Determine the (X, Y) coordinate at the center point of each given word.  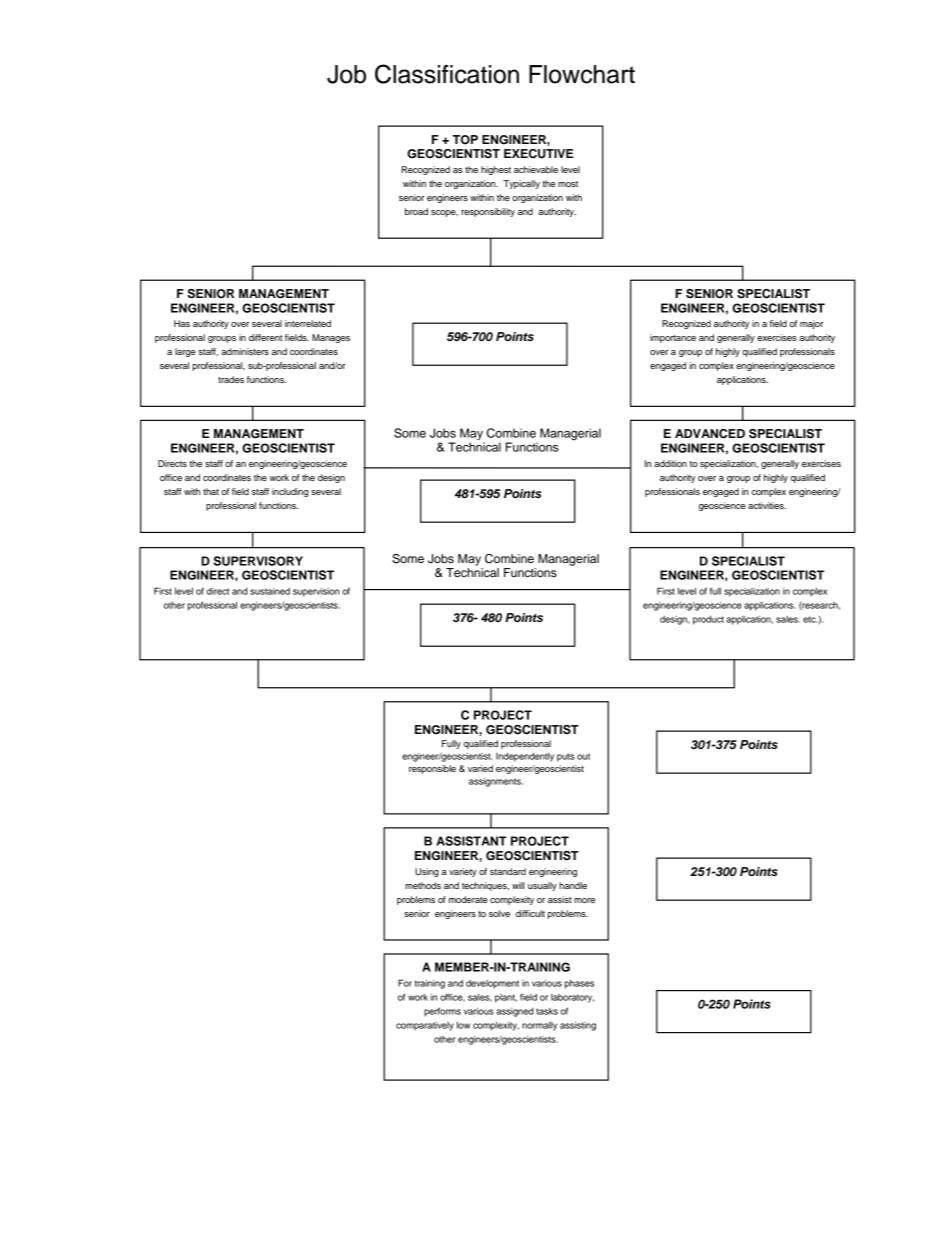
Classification (447, 74)
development (492, 984)
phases (579, 984)
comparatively (425, 1026)
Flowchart (582, 74)
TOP (465, 140)
